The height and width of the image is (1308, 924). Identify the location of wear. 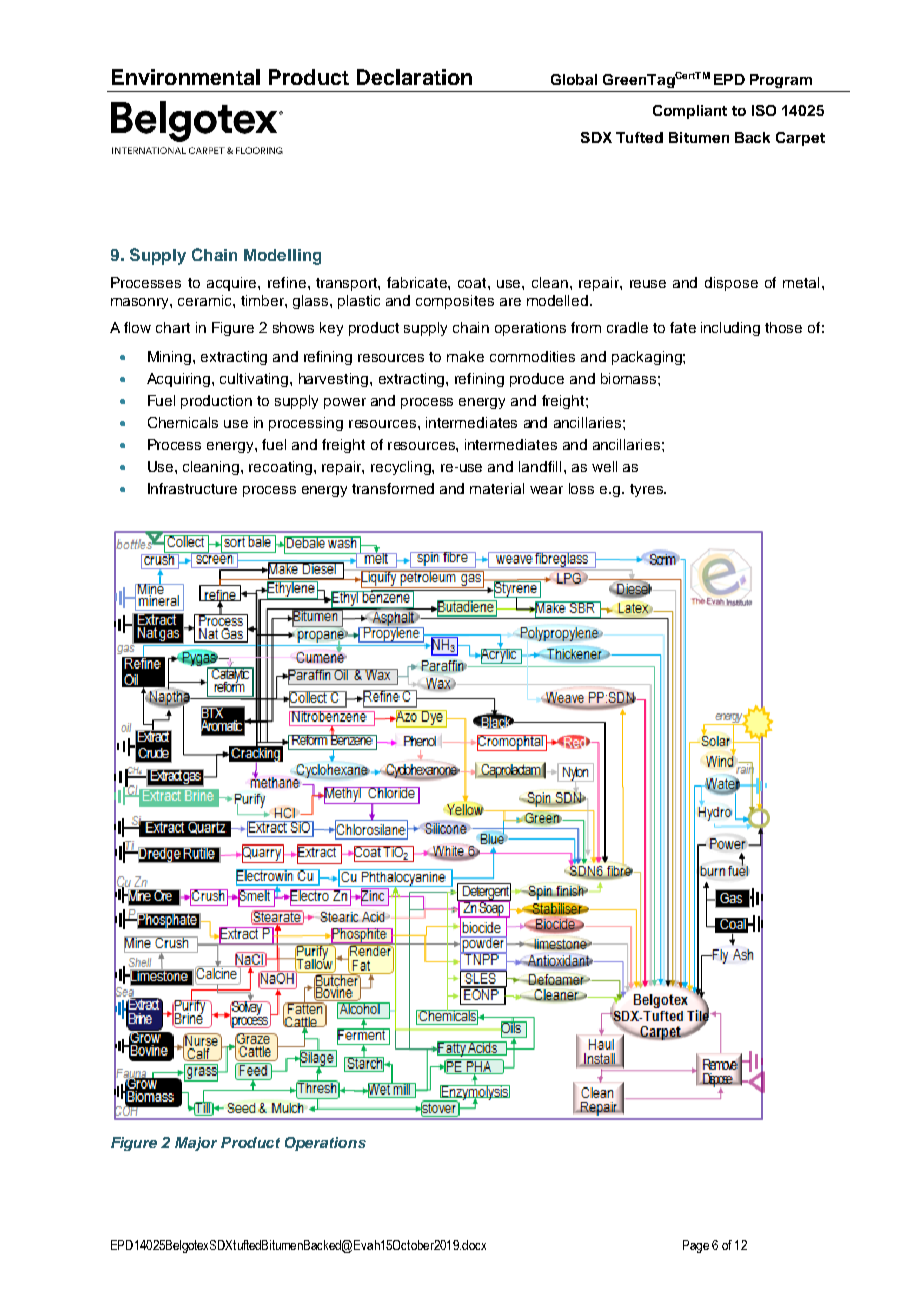
(546, 490).
